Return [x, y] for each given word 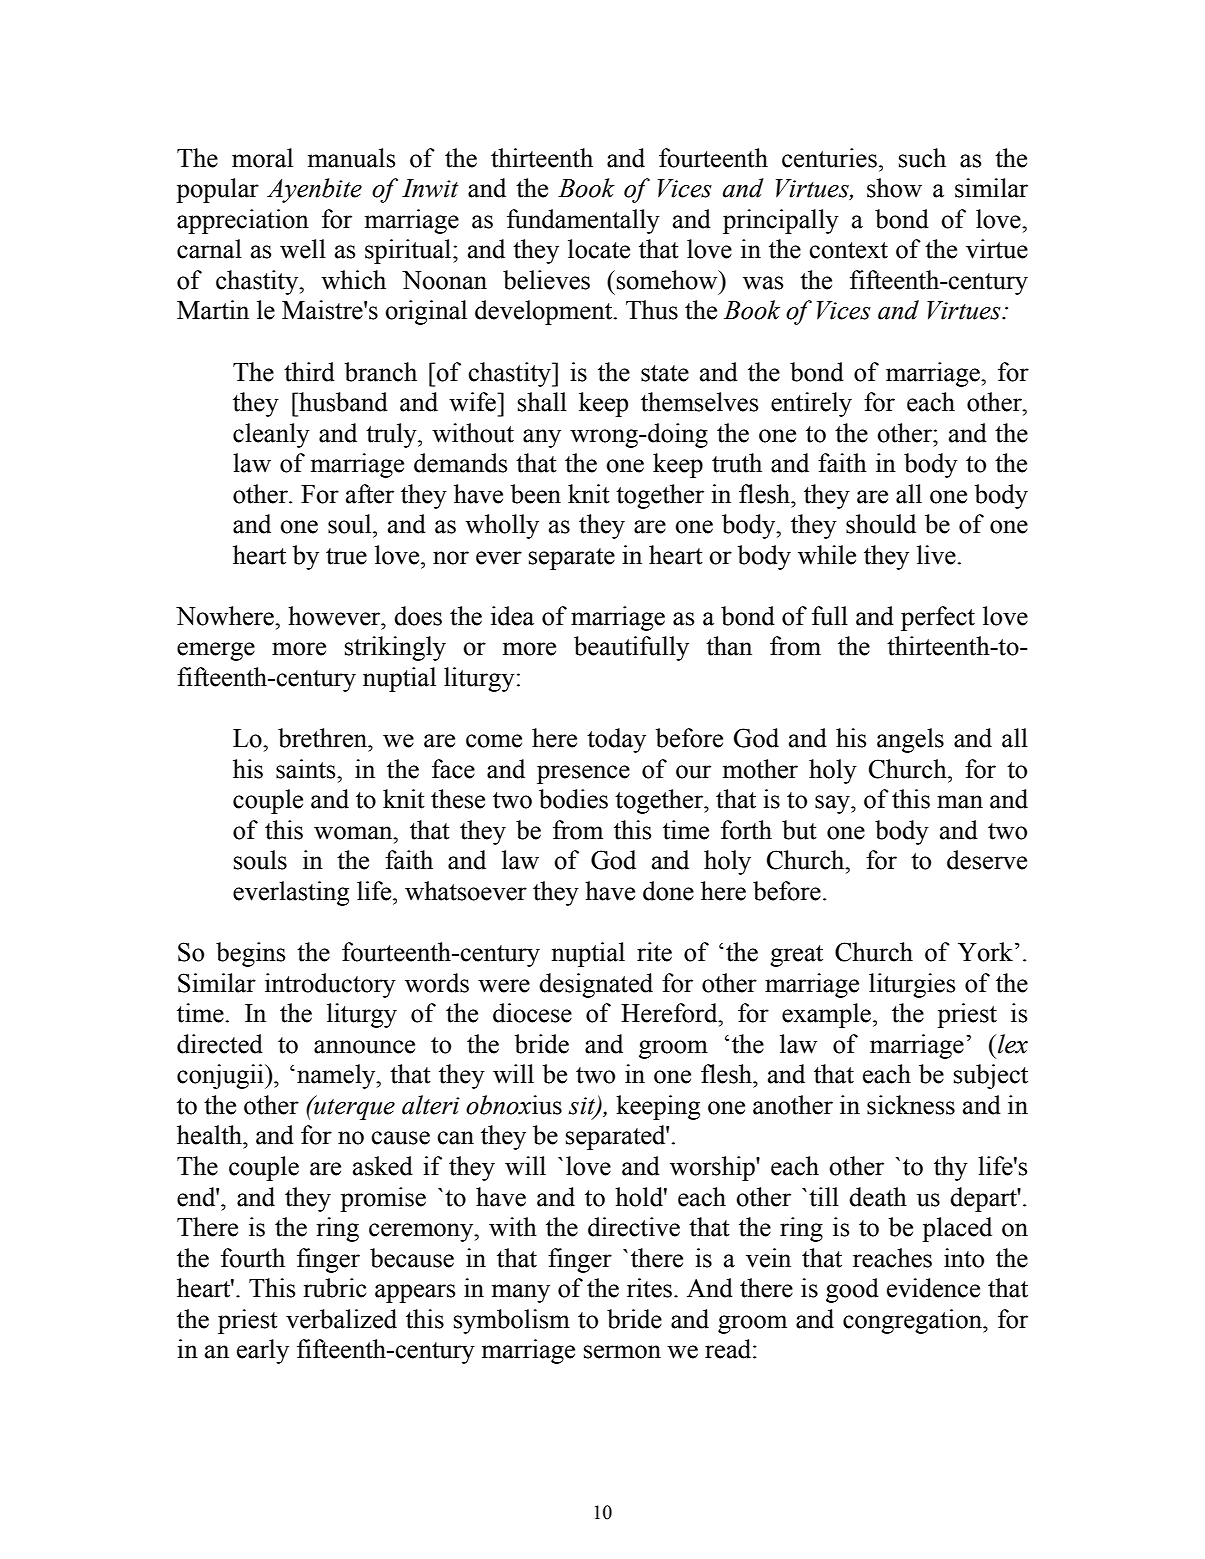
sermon [622, 1352]
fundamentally [583, 221]
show [894, 188]
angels [910, 740]
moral [262, 158]
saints [307, 769]
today [616, 740]
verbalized [341, 1319]
